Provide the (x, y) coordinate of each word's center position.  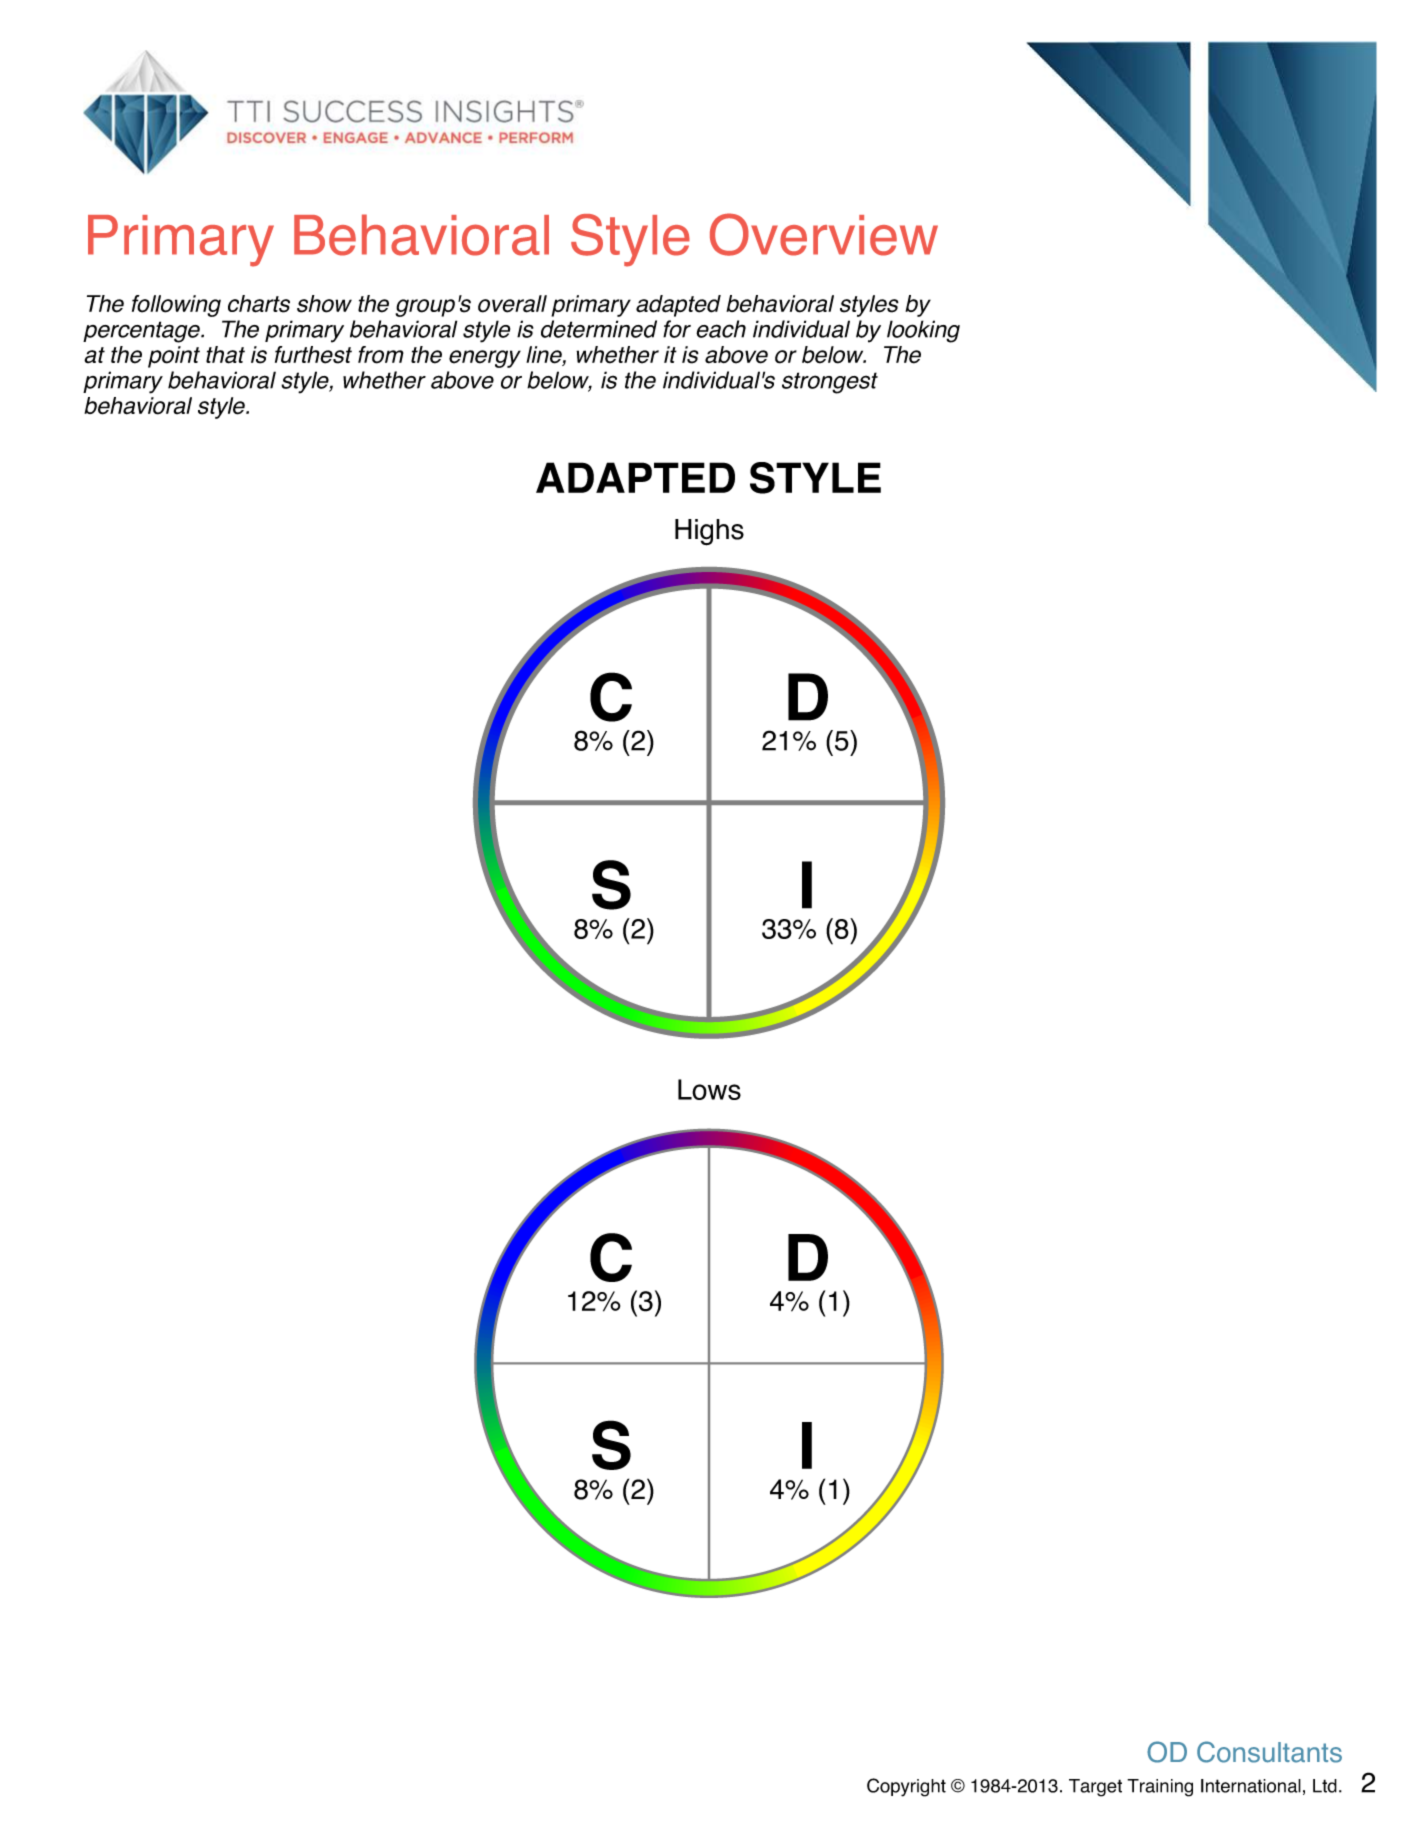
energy (485, 359)
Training (1160, 1788)
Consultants (1269, 1752)
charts (259, 304)
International (1251, 1786)
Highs (709, 532)
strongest (830, 383)
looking (923, 331)
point (174, 357)
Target (1095, 1788)
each (721, 329)
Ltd (1325, 1786)
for (677, 329)
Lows (709, 1089)
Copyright (906, 1787)
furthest (313, 355)
